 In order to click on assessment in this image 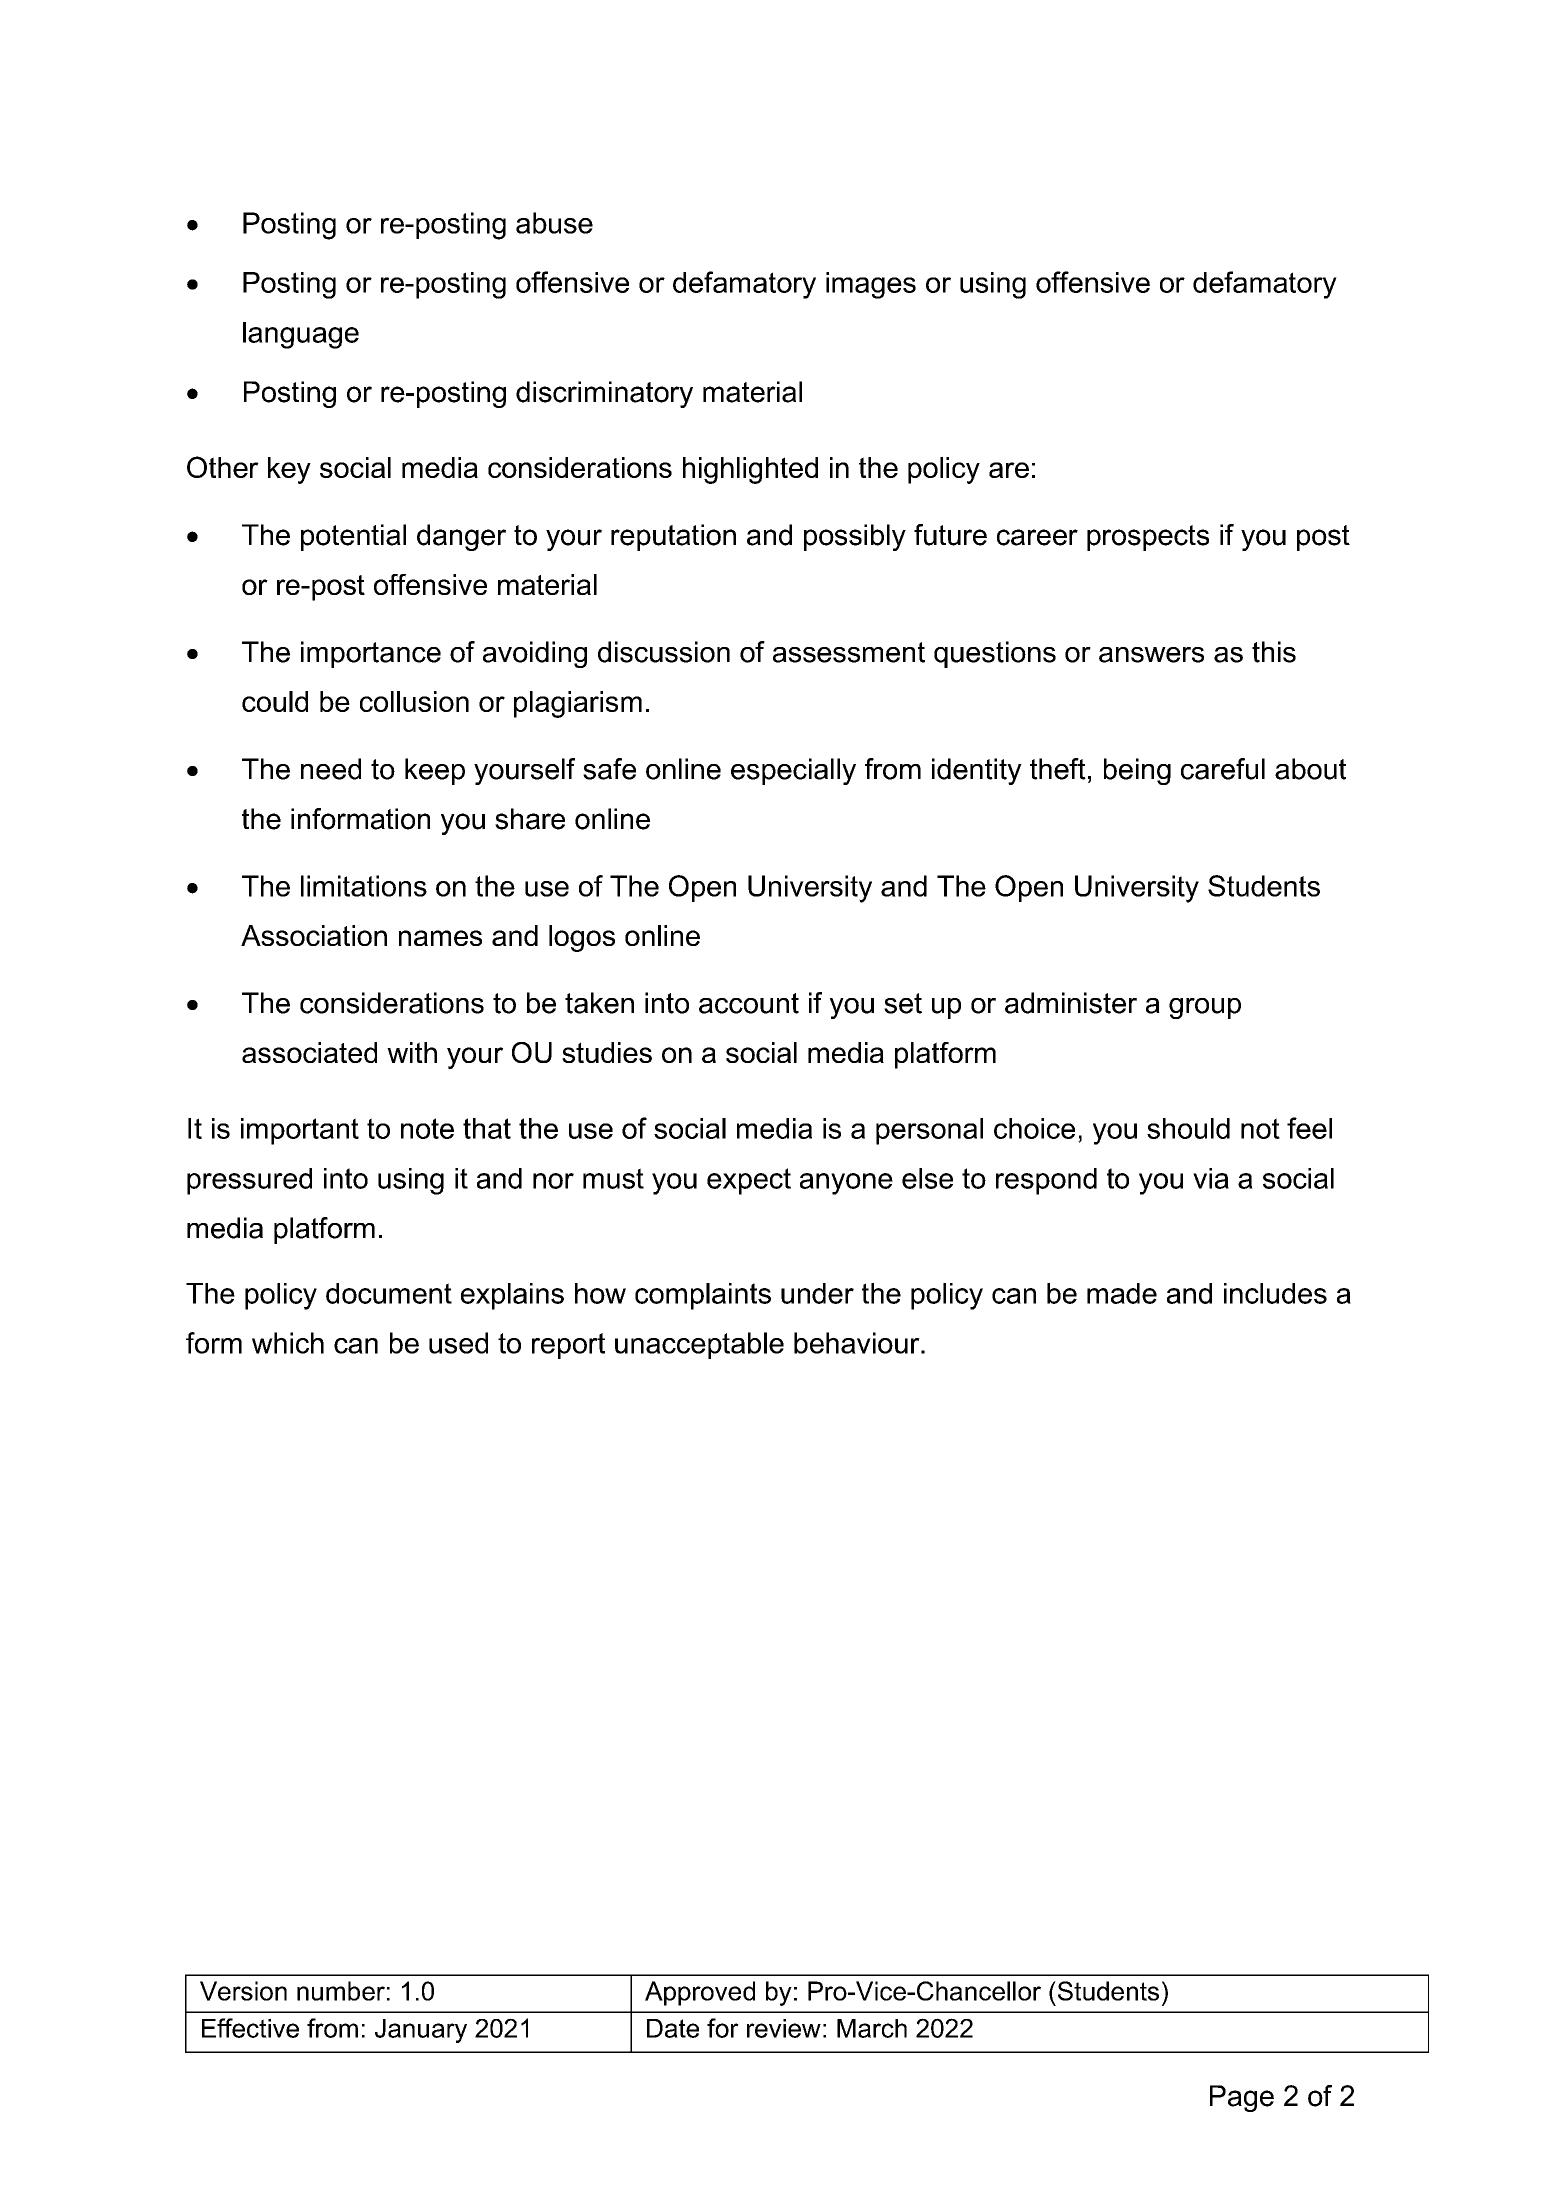, I will do `click(849, 652)`.
